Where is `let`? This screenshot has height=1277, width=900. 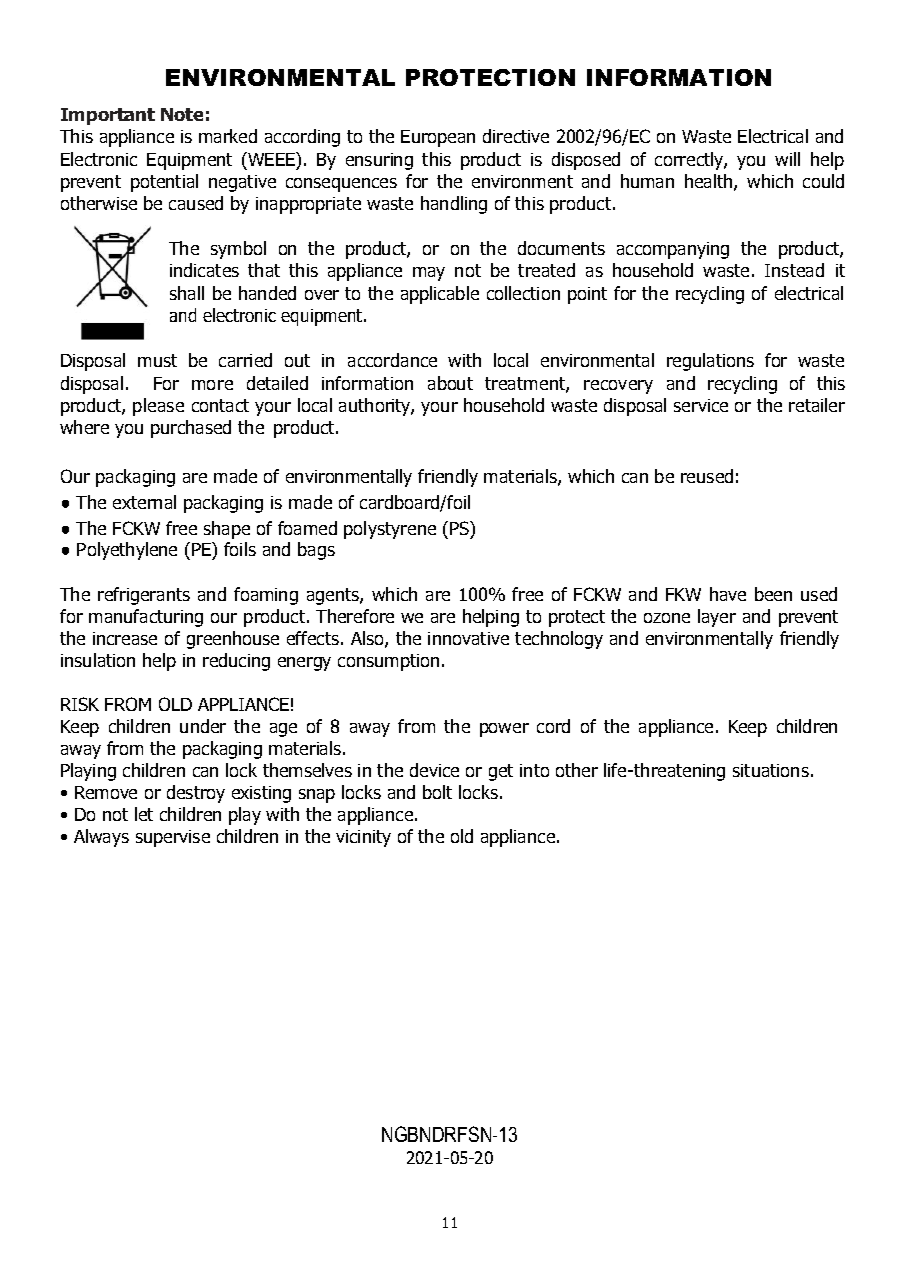 let is located at coordinates (144, 814).
